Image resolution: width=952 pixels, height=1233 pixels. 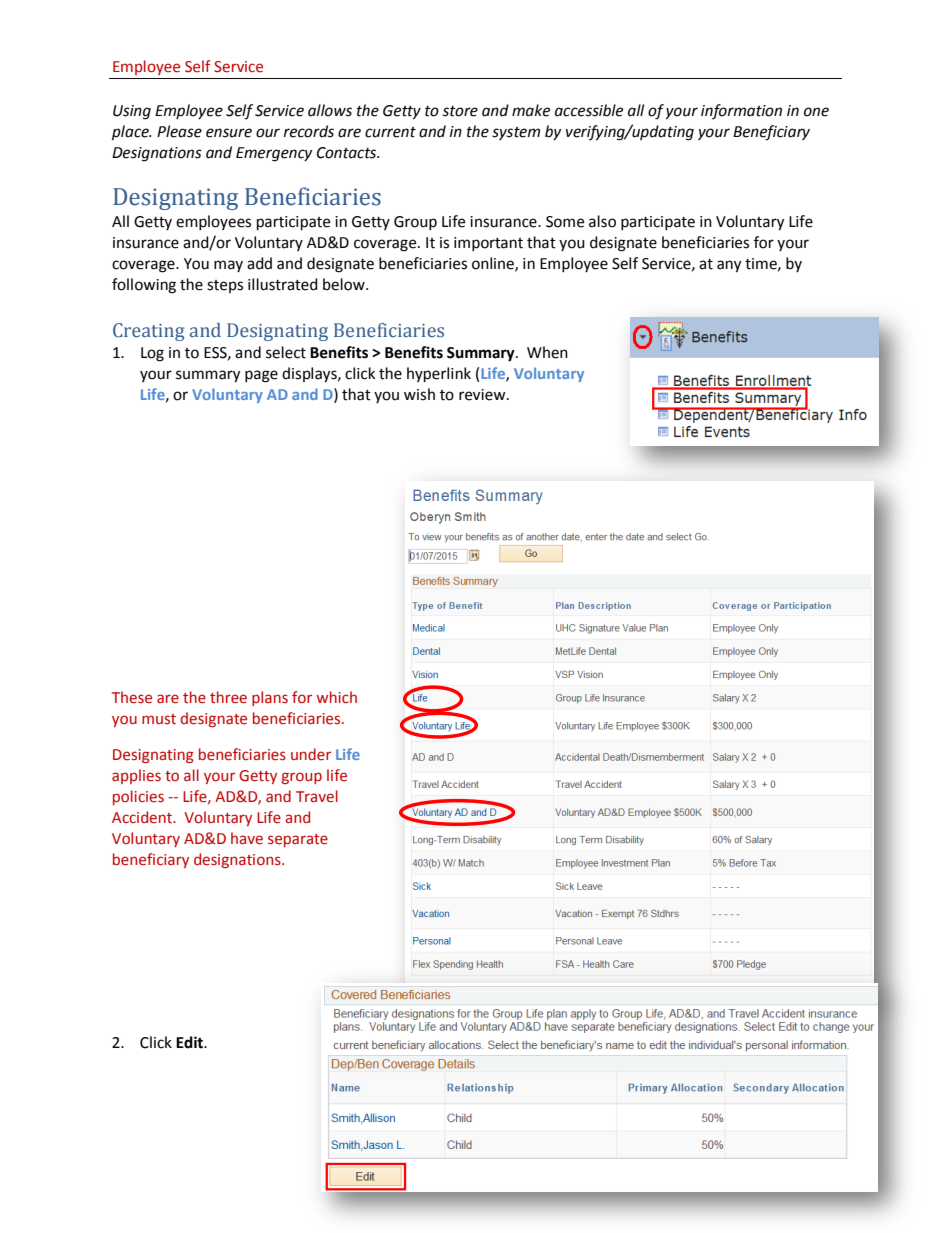 What do you see at coordinates (483, 395) in the screenshot?
I see `review` at bounding box center [483, 395].
